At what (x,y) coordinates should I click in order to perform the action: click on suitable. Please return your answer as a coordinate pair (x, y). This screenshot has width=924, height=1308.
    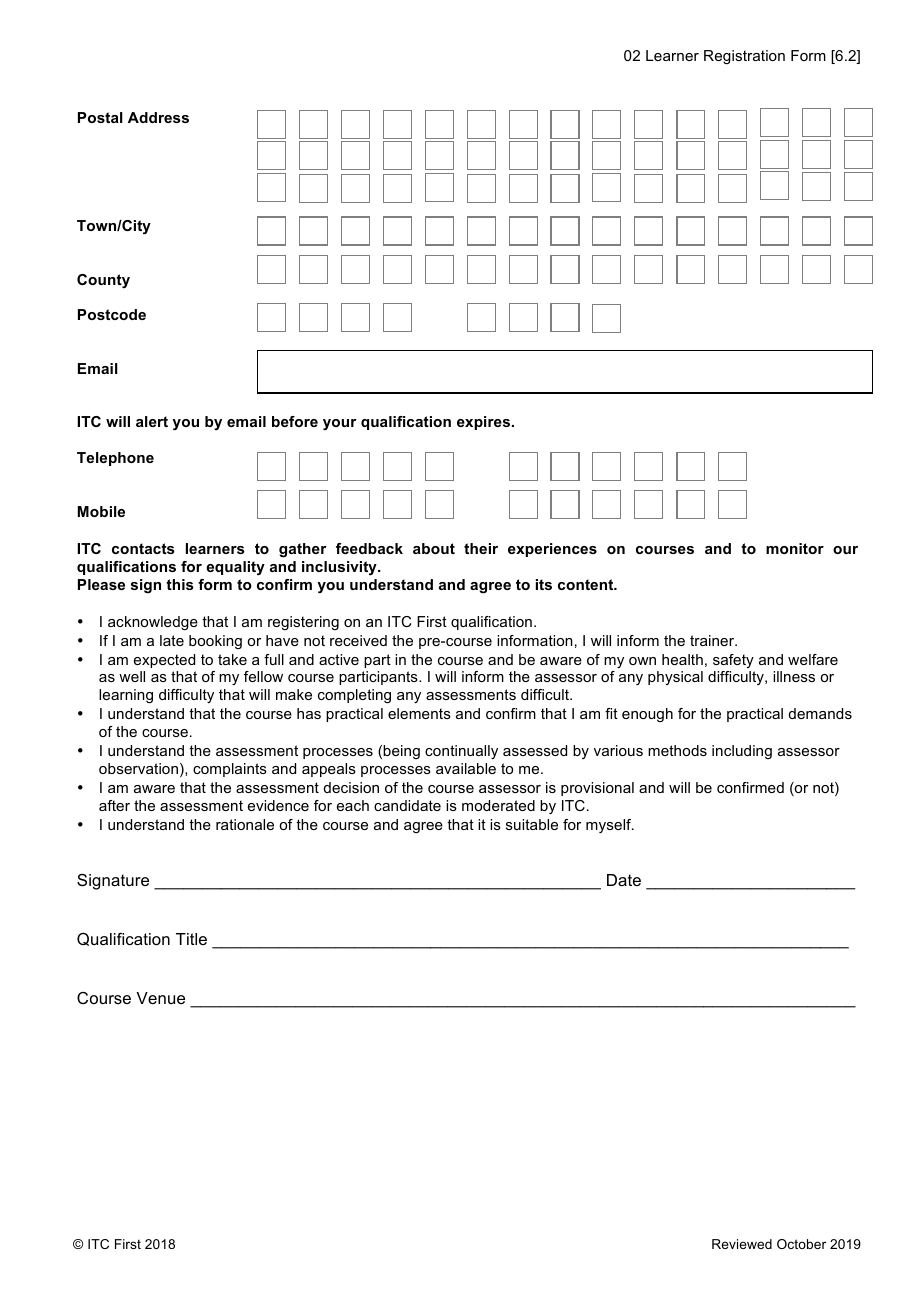
    Looking at the image, I should click on (532, 824).
